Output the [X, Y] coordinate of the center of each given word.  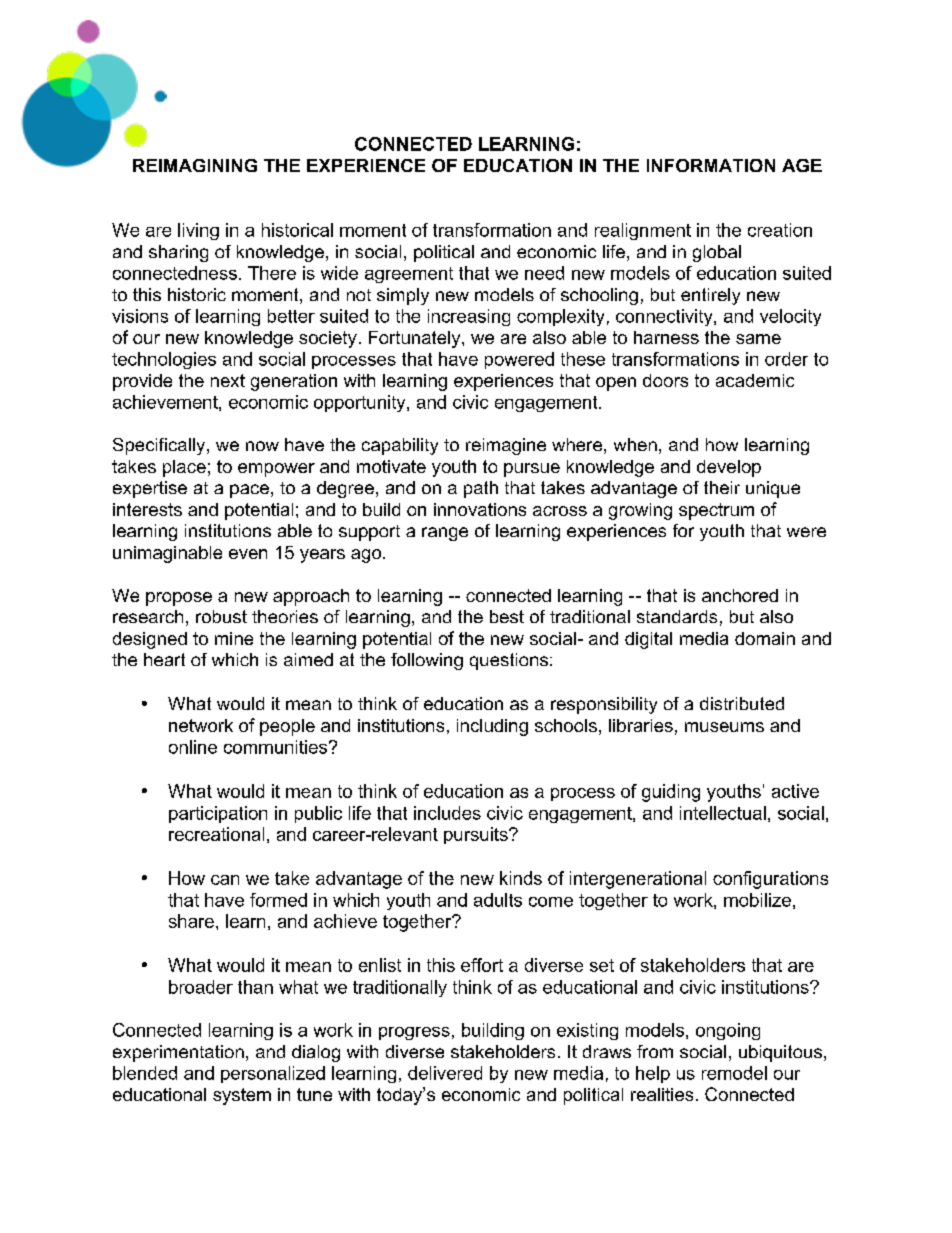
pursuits [477, 835]
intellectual [723, 813]
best [507, 616]
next [228, 380]
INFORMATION [711, 165]
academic [755, 380]
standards [677, 616]
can [225, 880]
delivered [445, 1073]
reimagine [506, 446]
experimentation [178, 1053]
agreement [409, 275]
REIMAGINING [195, 165]
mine [234, 638]
